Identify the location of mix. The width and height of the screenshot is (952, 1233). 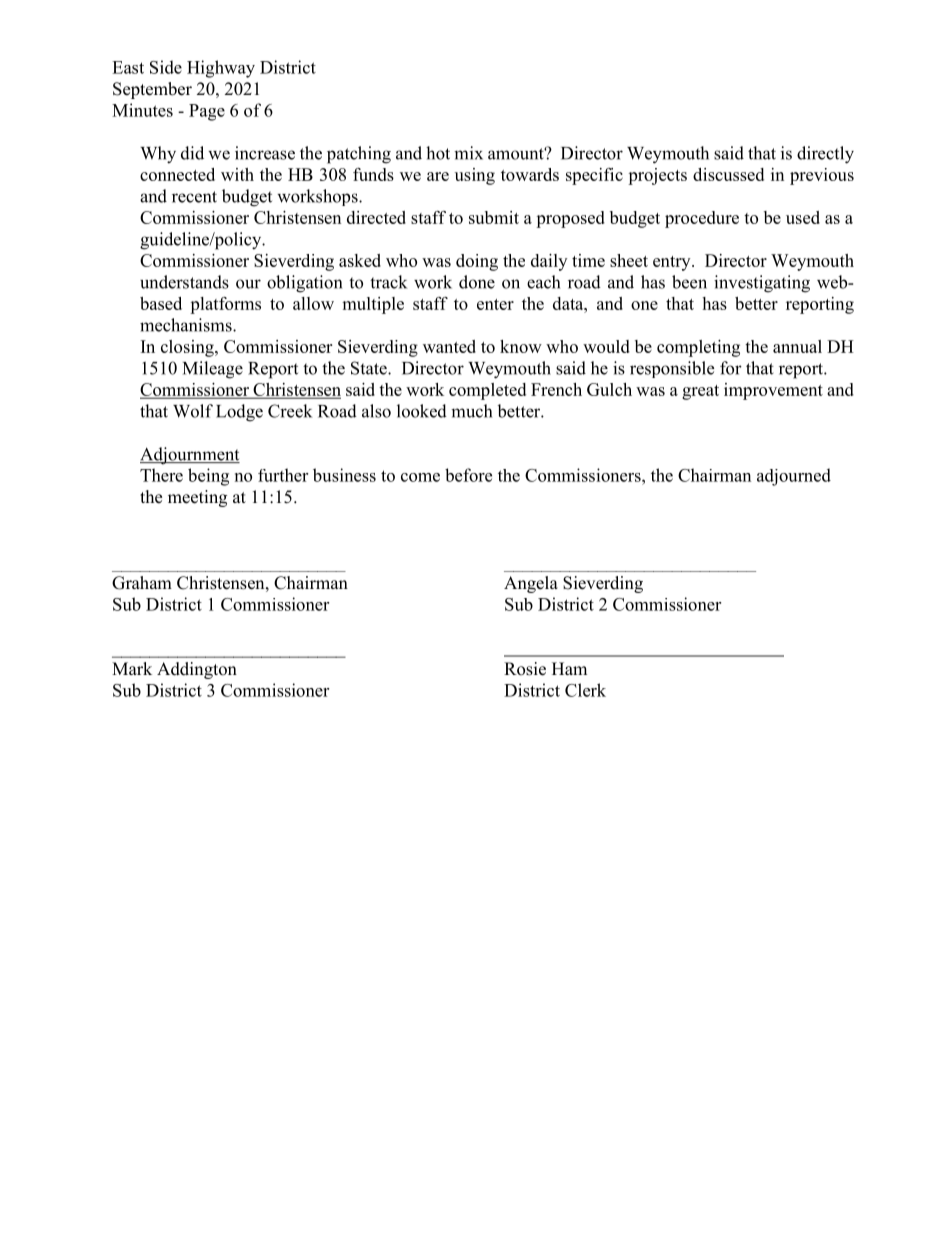
(468, 153).
